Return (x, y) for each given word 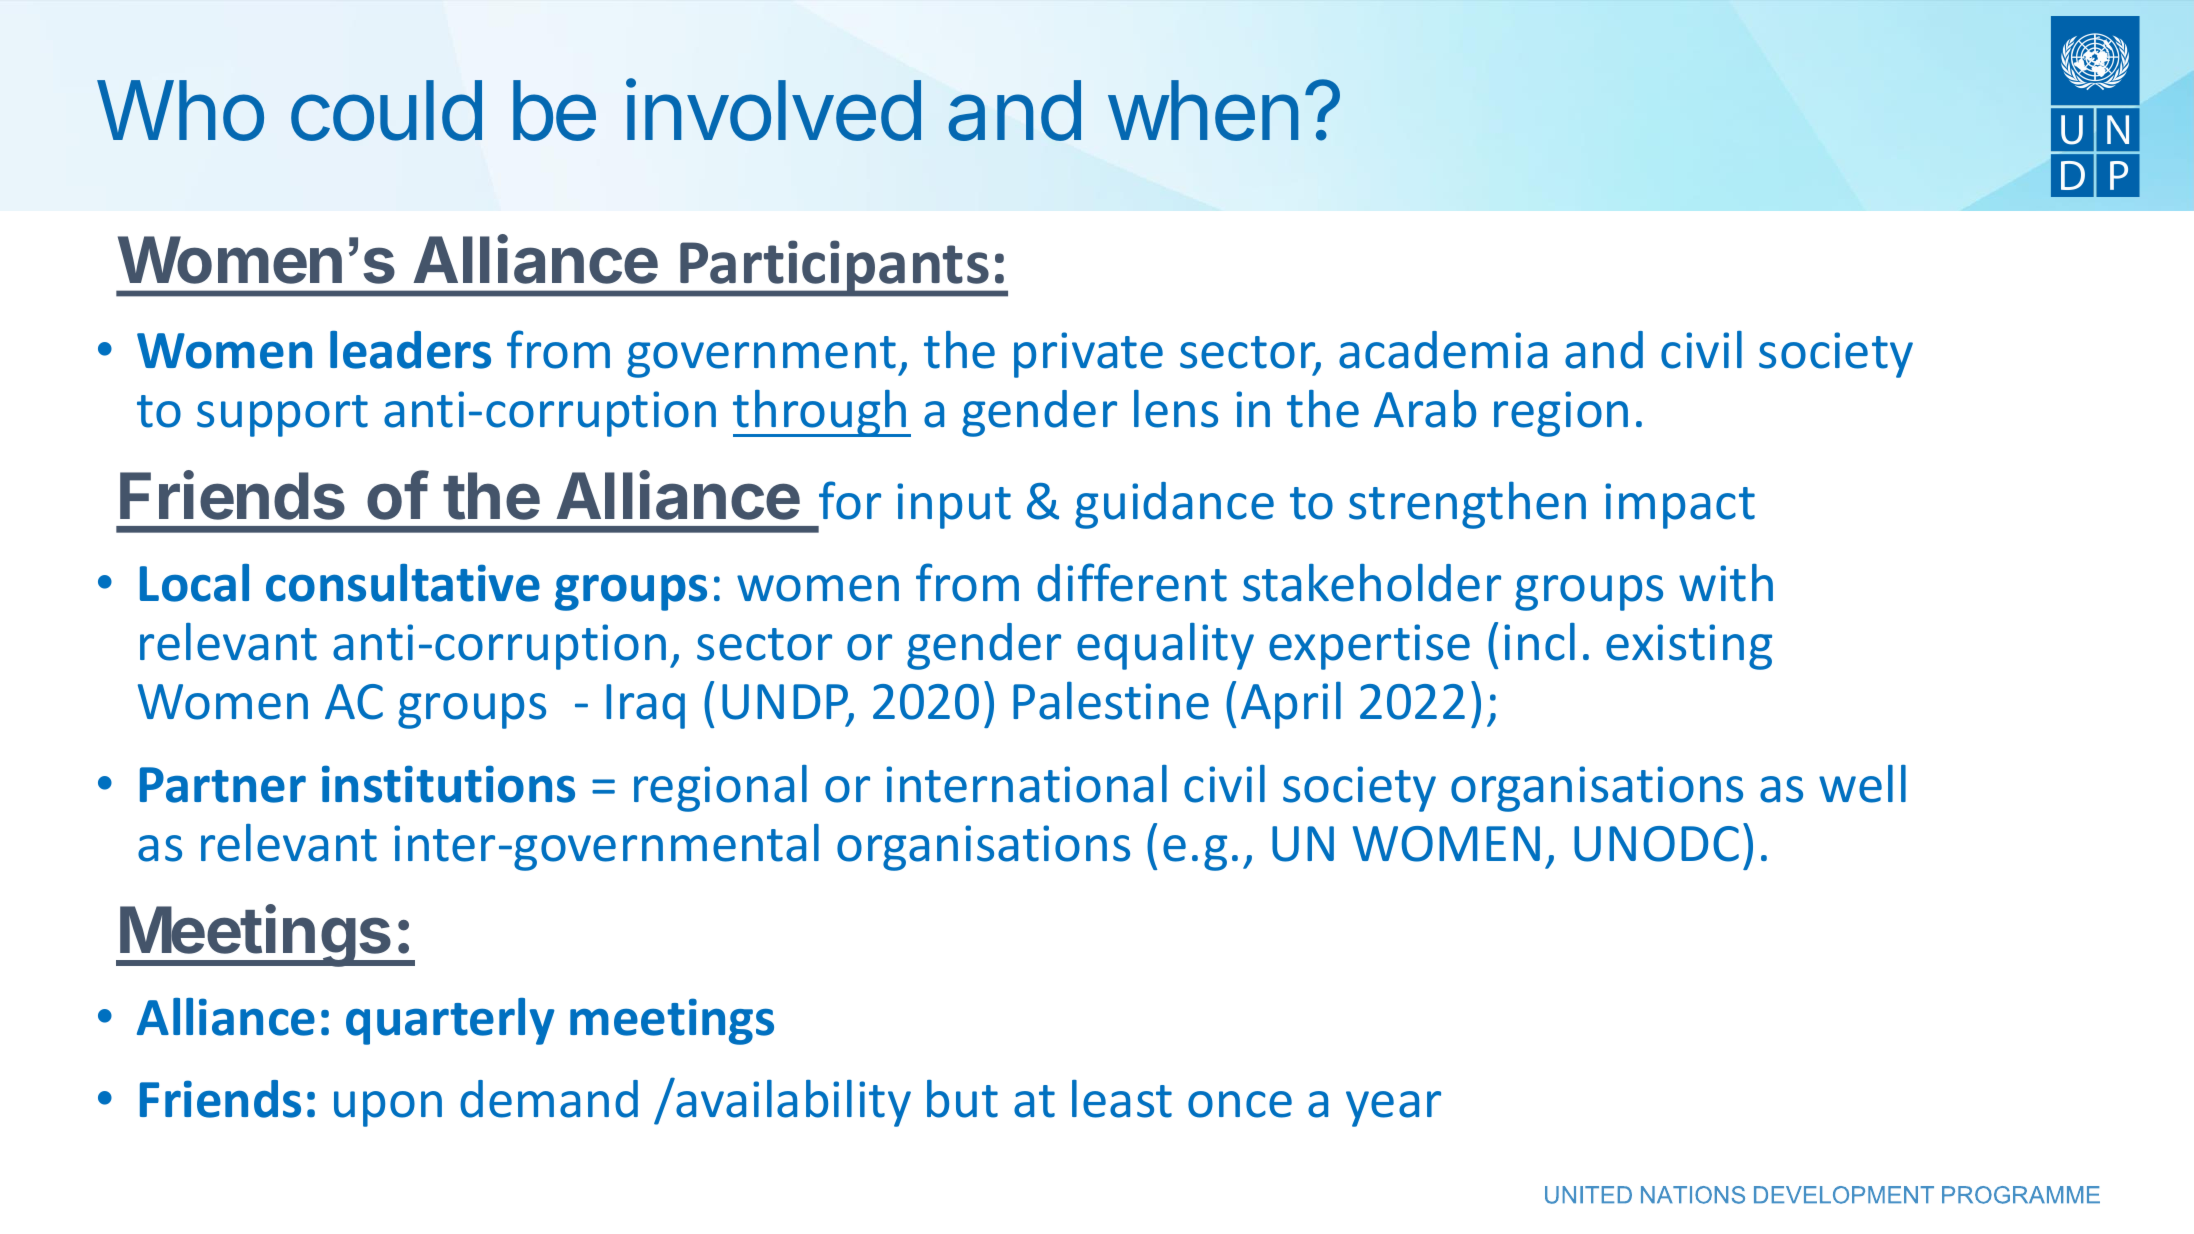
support (282, 416)
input (954, 506)
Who (180, 110)
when (1203, 110)
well (1862, 784)
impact (1680, 506)
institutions (448, 784)
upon (388, 1109)
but (962, 1099)
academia (1443, 350)
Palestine (1111, 700)
